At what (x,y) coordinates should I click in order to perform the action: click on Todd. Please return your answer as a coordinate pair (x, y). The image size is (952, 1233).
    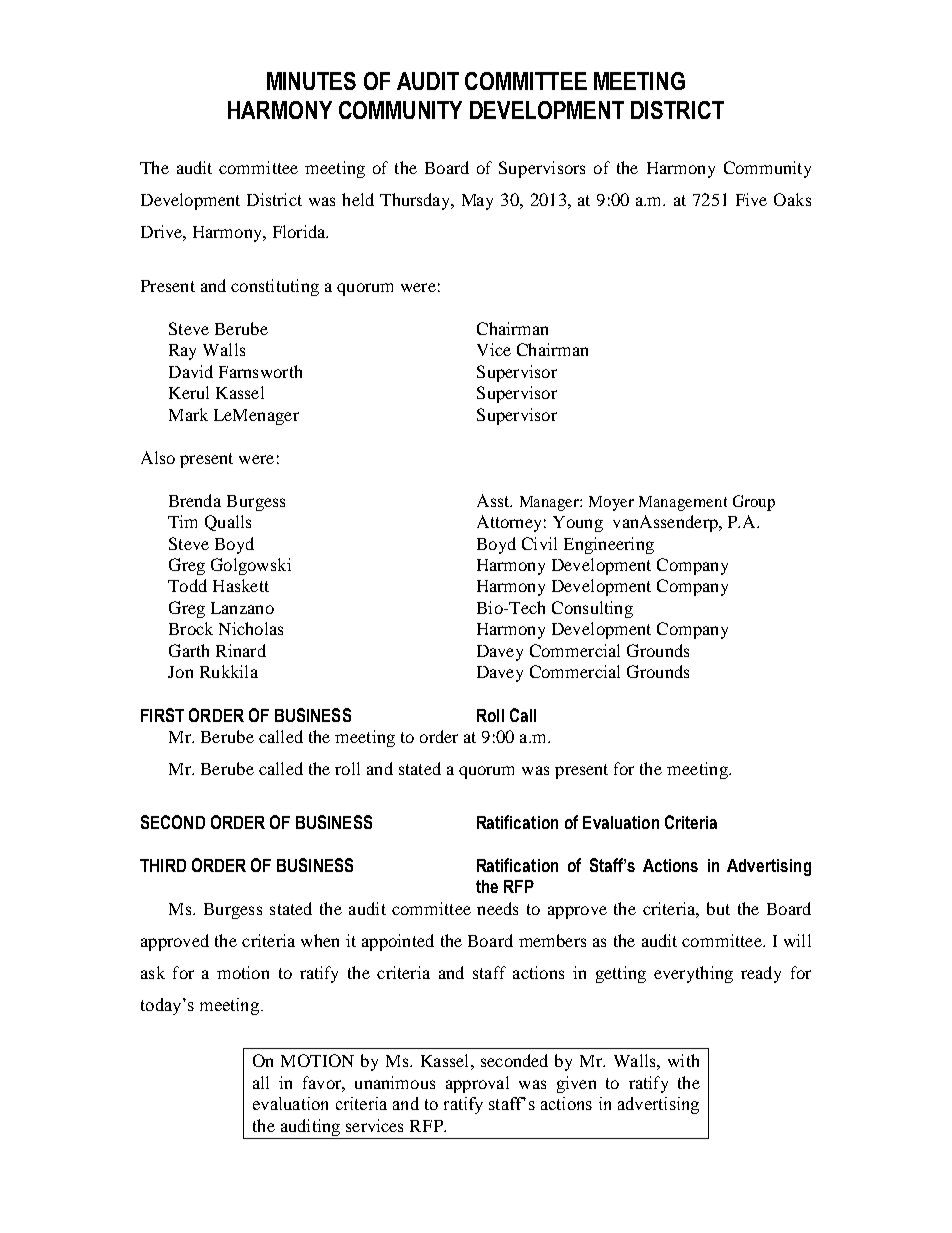
    Looking at the image, I should click on (187, 585).
